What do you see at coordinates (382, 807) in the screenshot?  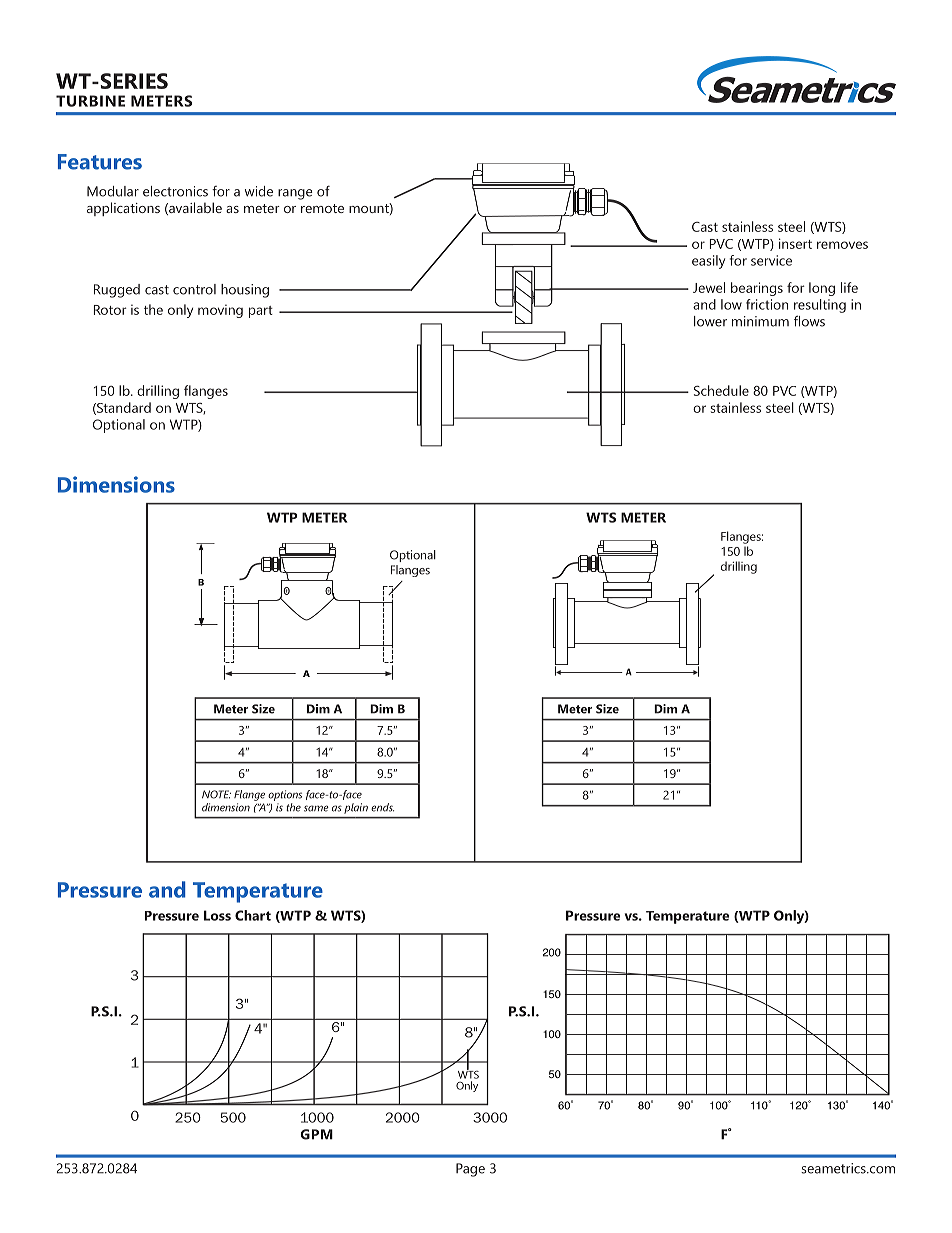 I see `ends` at bounding box center [382, 807].
